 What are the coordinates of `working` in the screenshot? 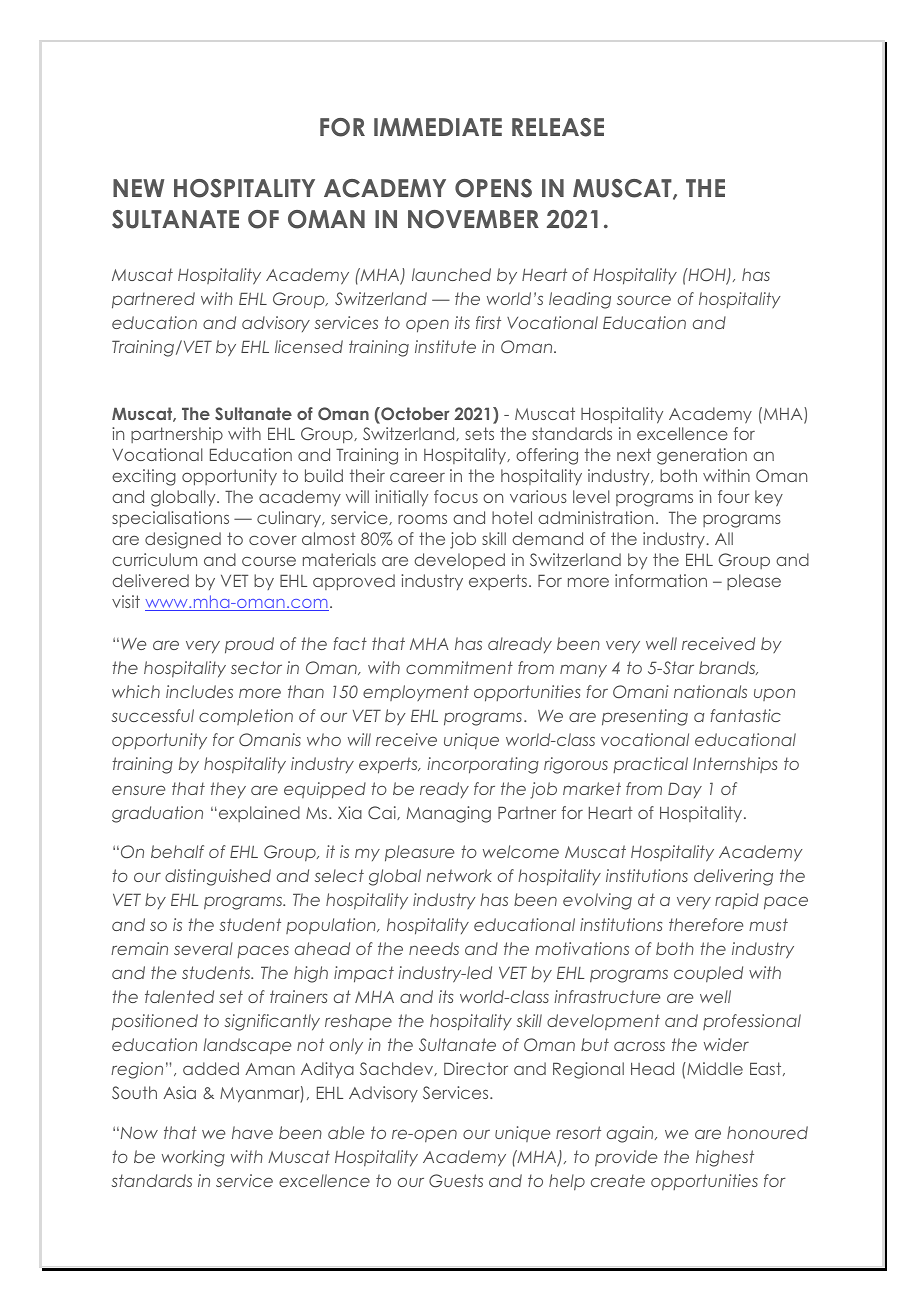 It's located at (193, 1158).
